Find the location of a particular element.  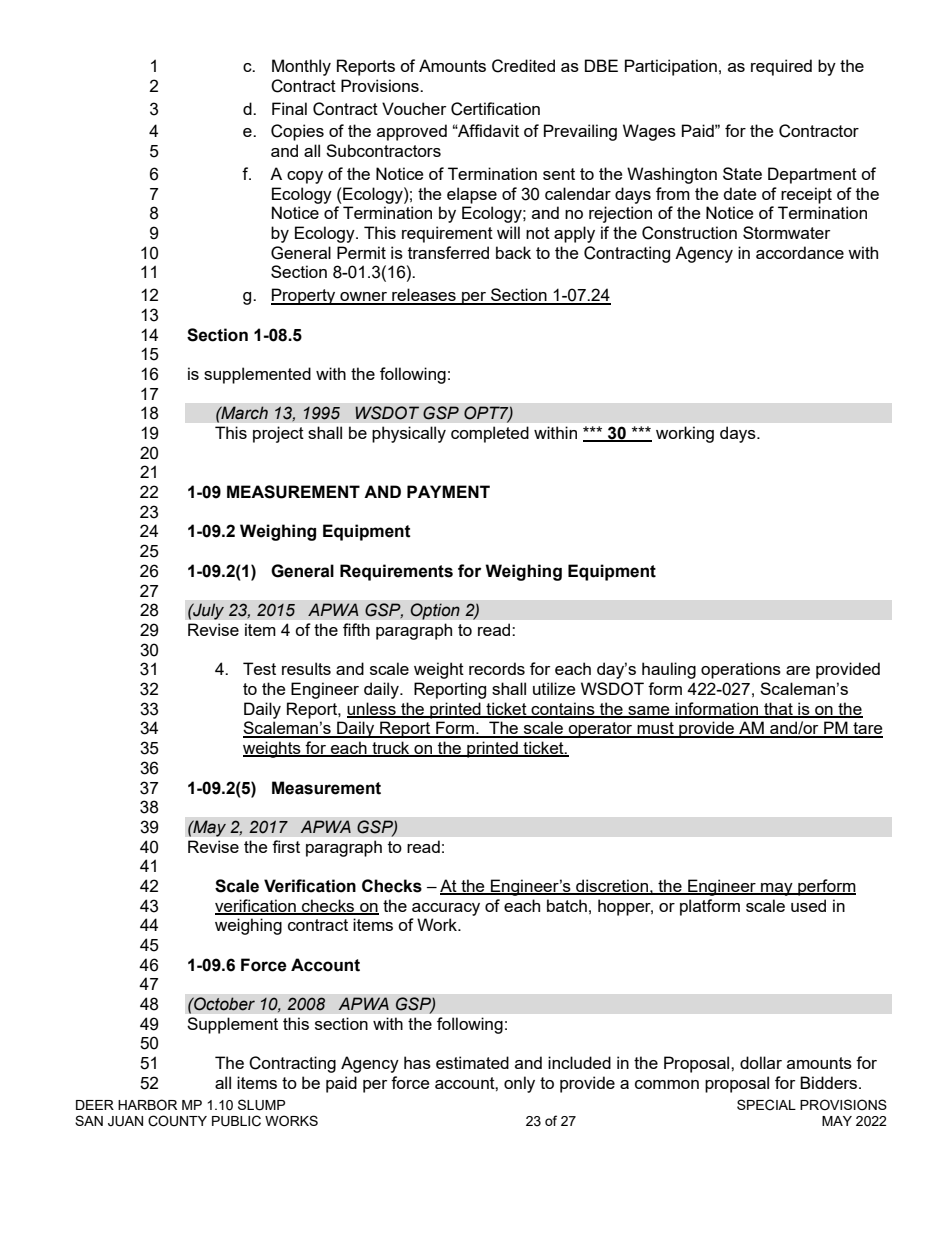

accuracy is located at coordinates (446, 909).
